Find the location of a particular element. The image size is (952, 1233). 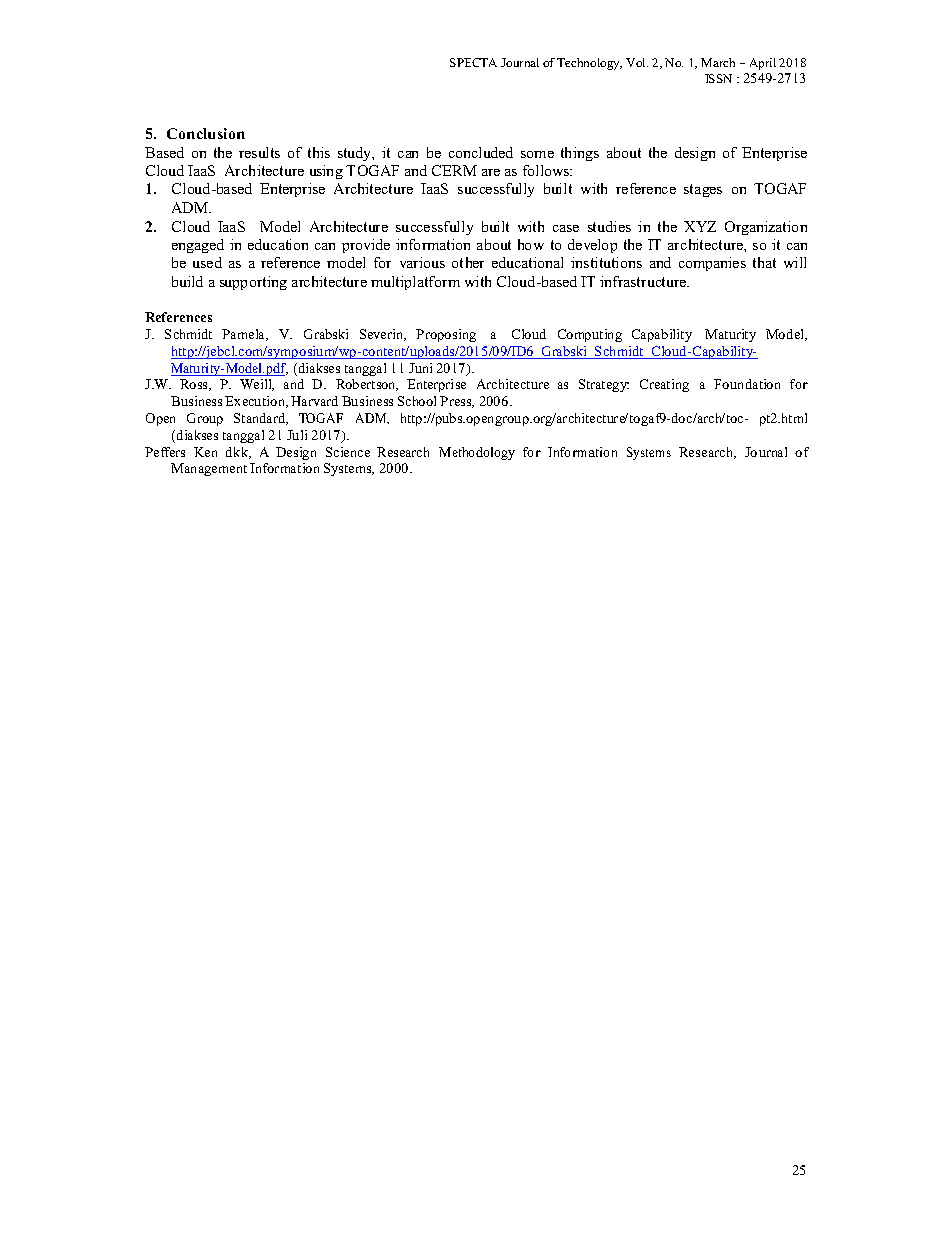

Foundation is located at coordinates (747, 384).
